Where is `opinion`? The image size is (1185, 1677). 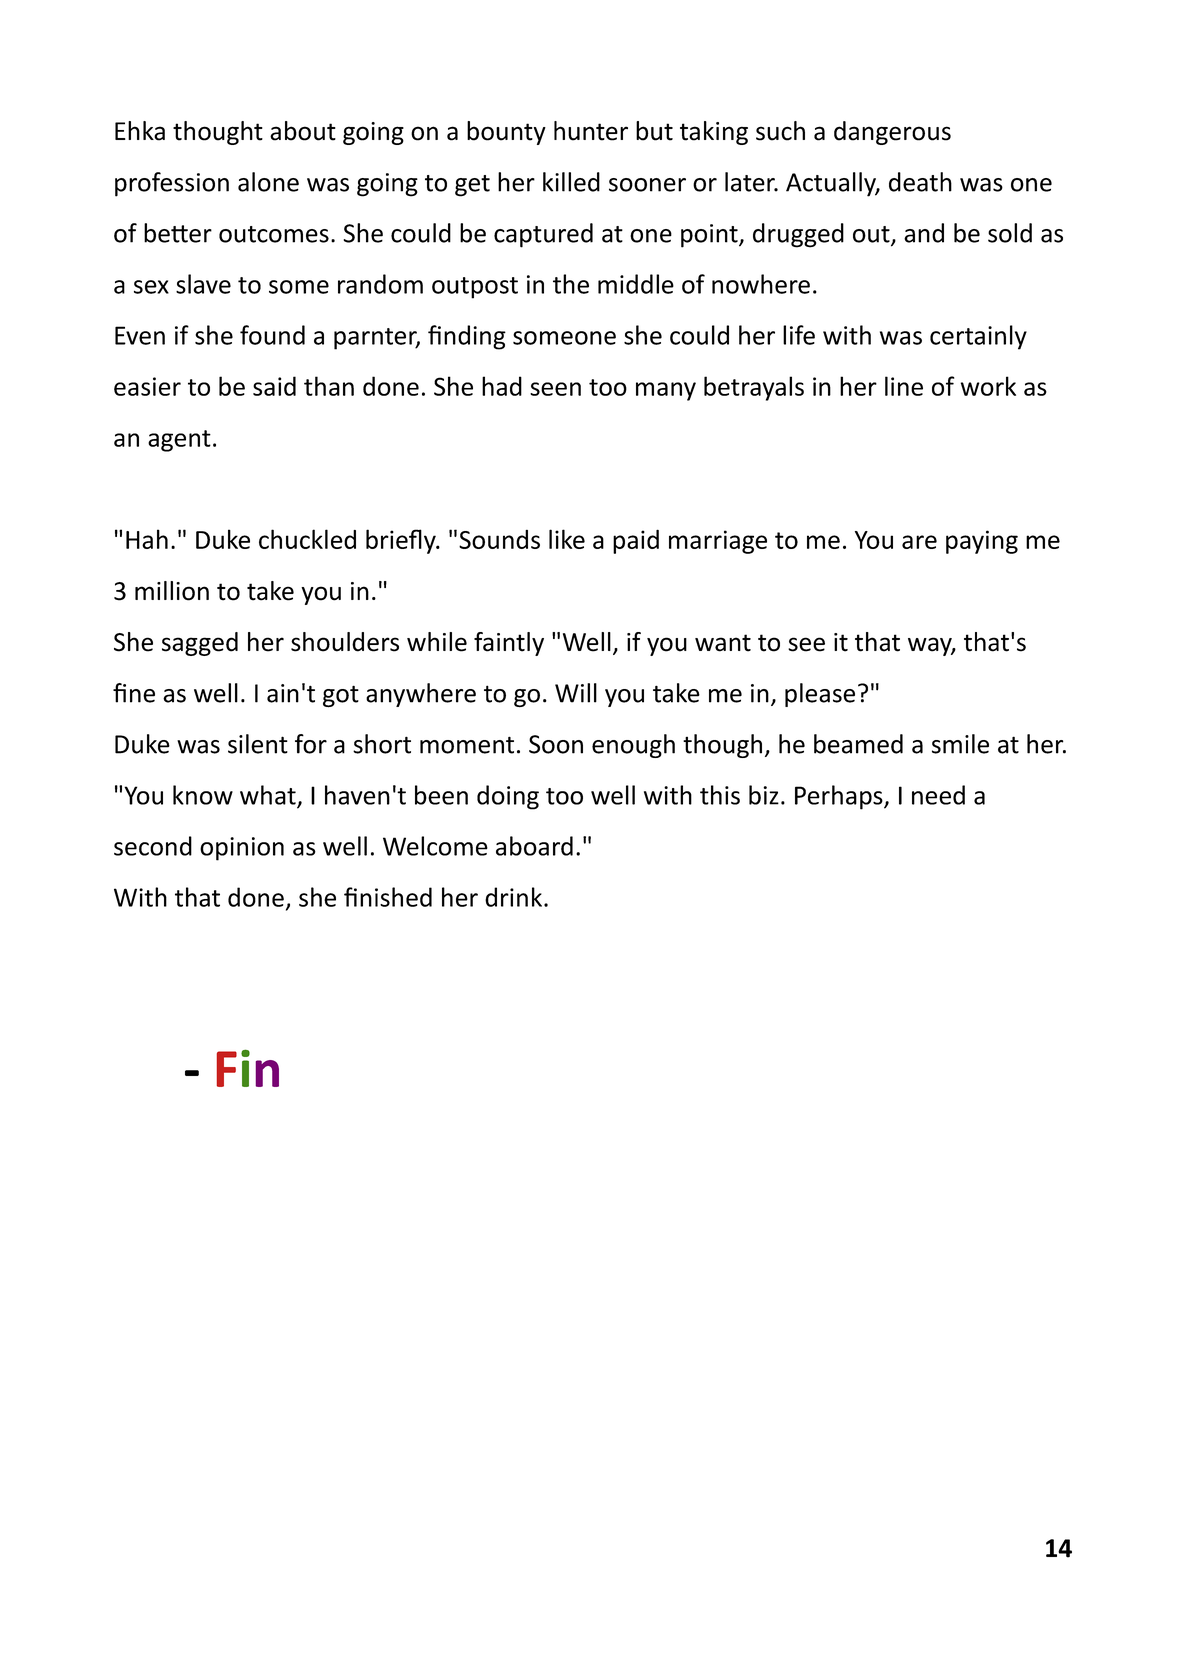 opinion is located at coordinates (242, 849).
